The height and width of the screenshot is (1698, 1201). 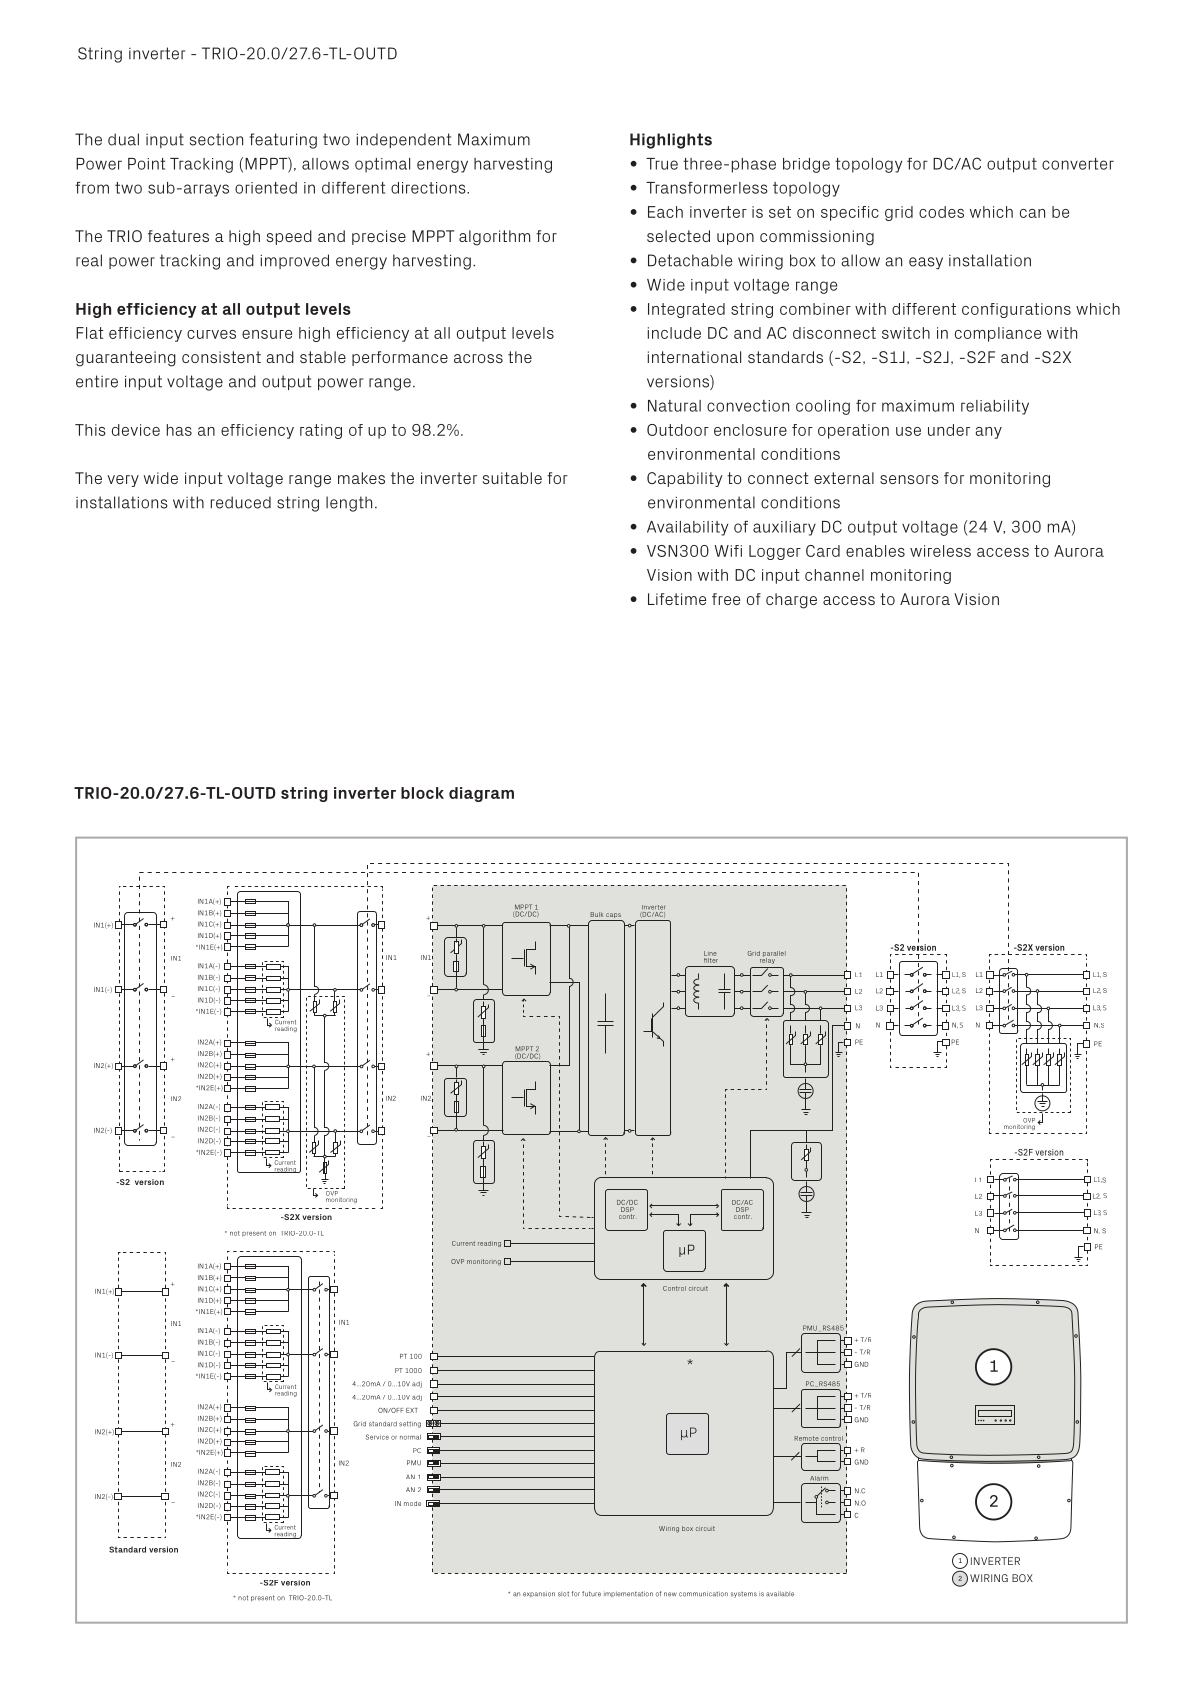 What do you see at coordinates (940, 551) in the screenshot?
I see `wireless` at bounding box center [940, 551].
